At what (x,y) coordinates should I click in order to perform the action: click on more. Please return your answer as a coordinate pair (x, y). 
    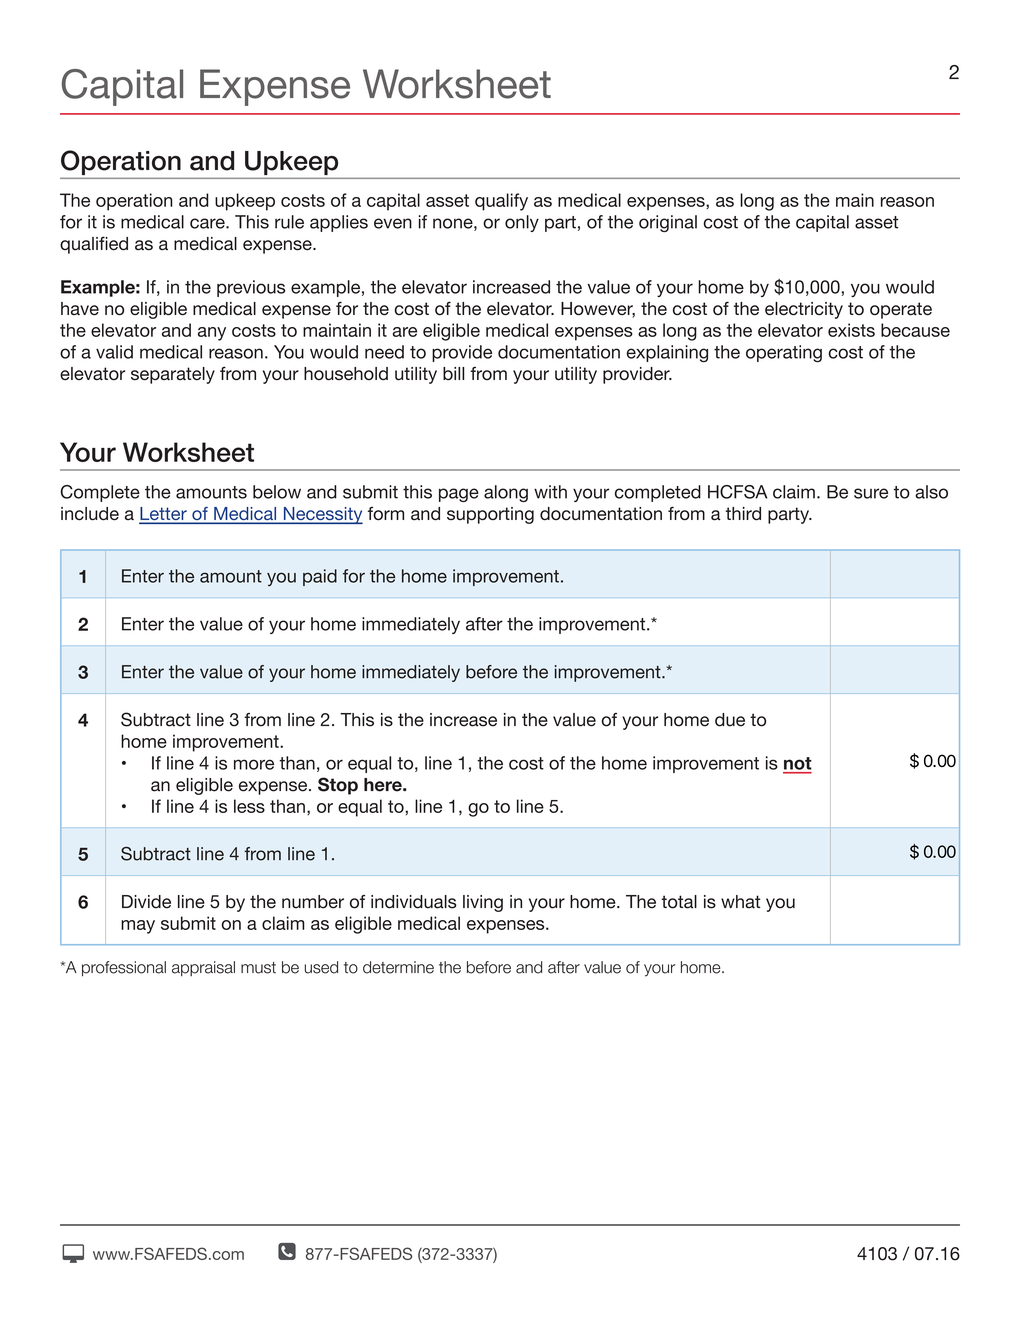
    Looking at the image, I should click on (254, 764).
